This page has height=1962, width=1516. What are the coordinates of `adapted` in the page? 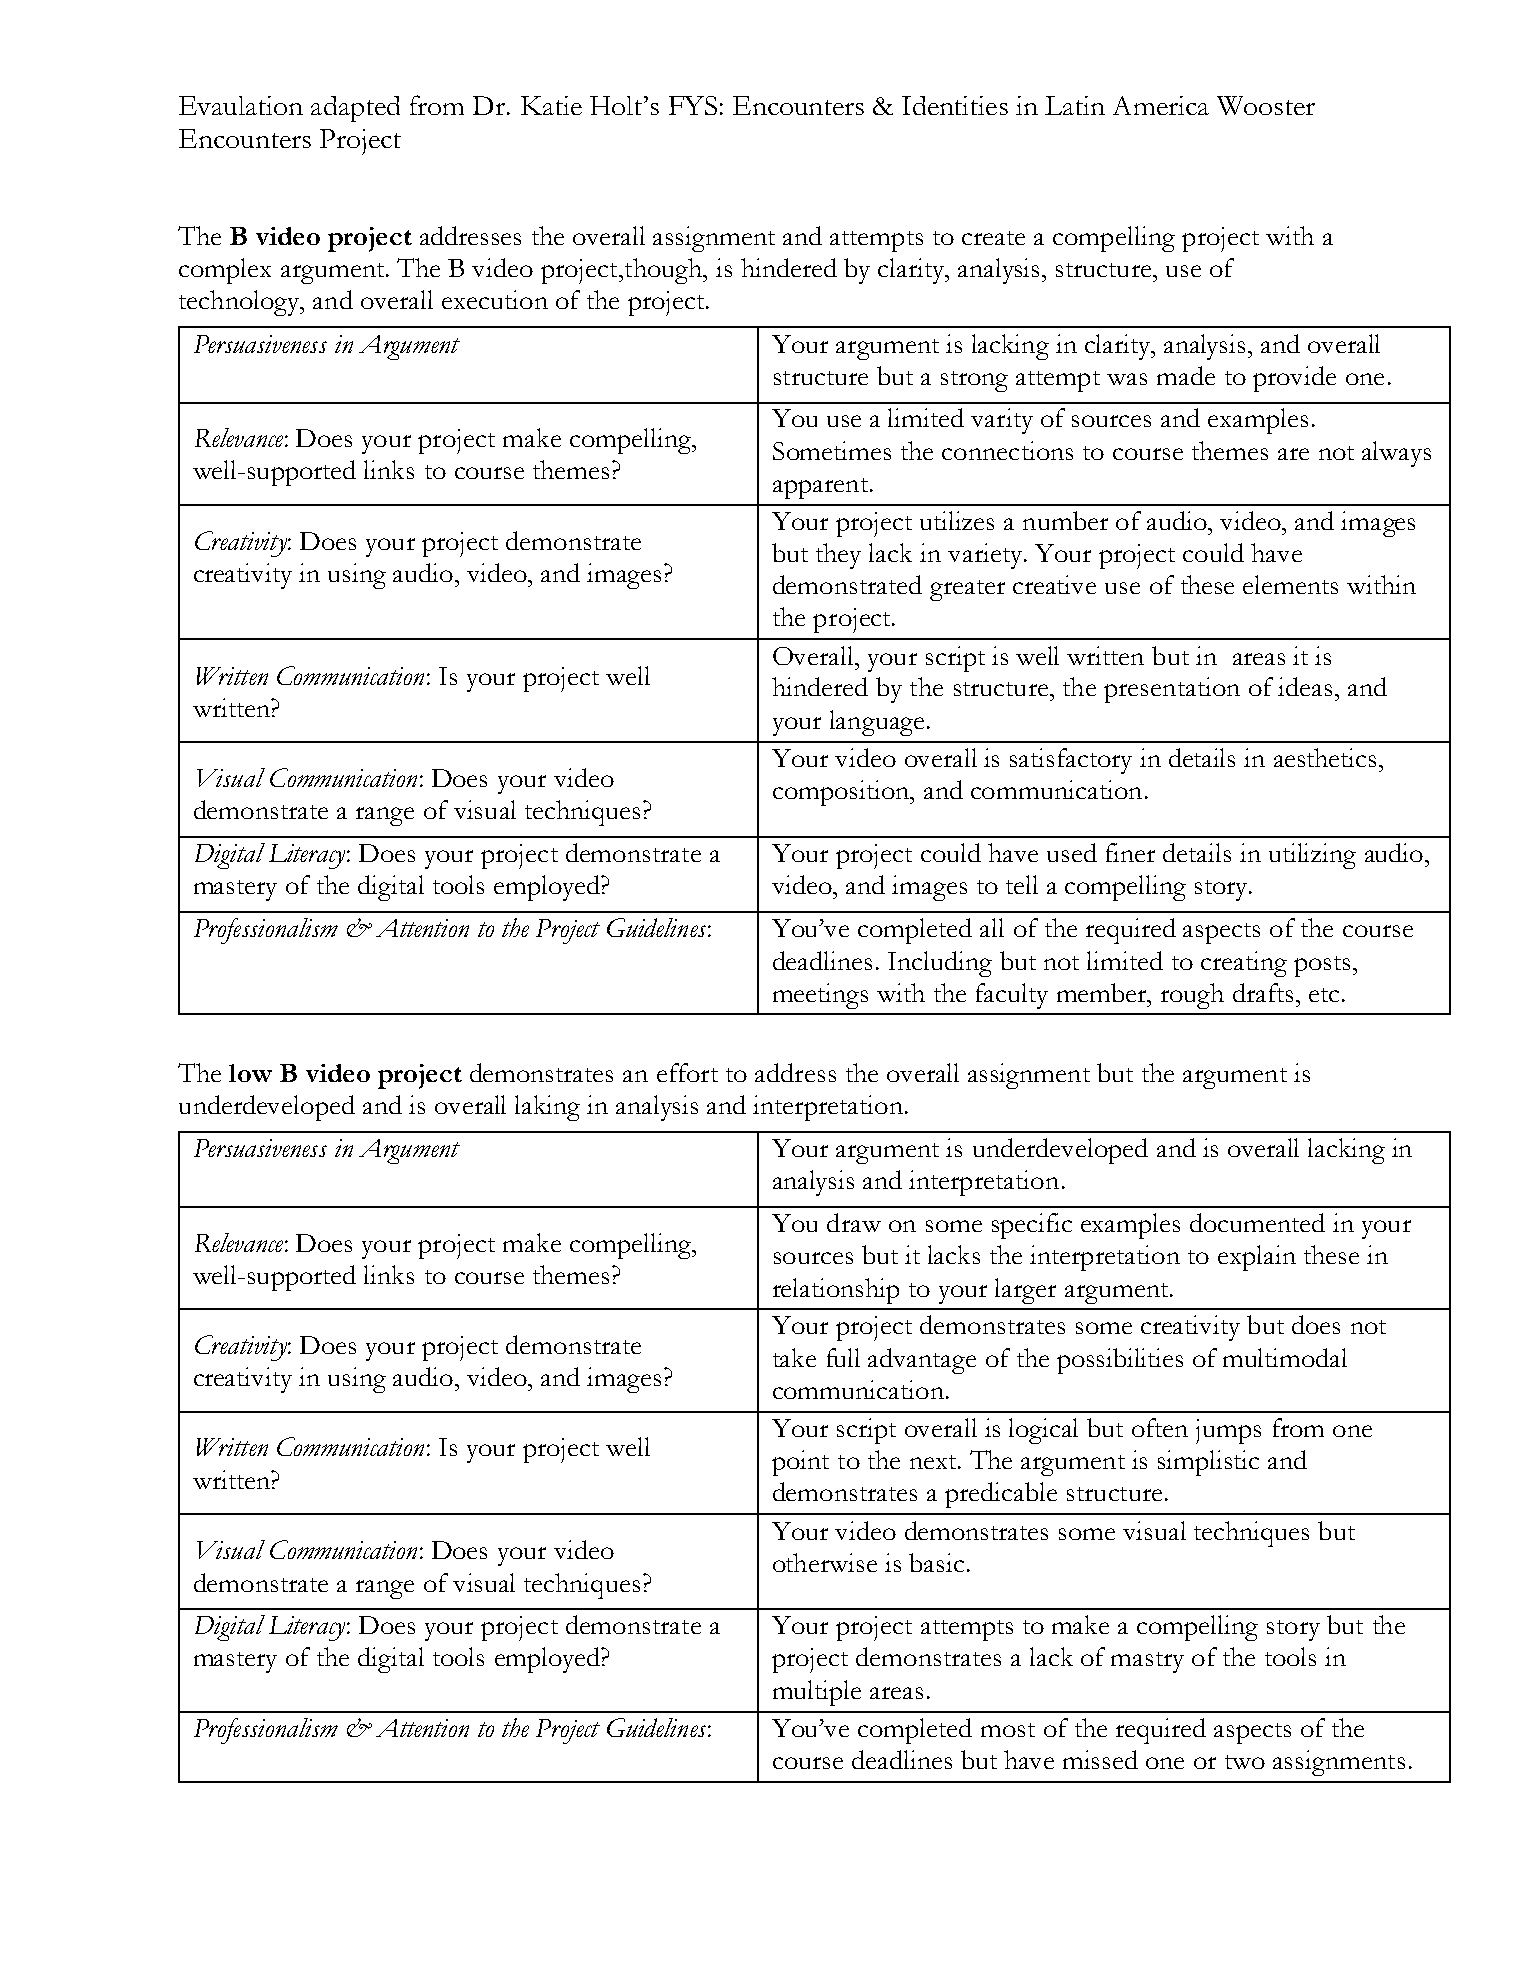 It's located at (355, 109).
